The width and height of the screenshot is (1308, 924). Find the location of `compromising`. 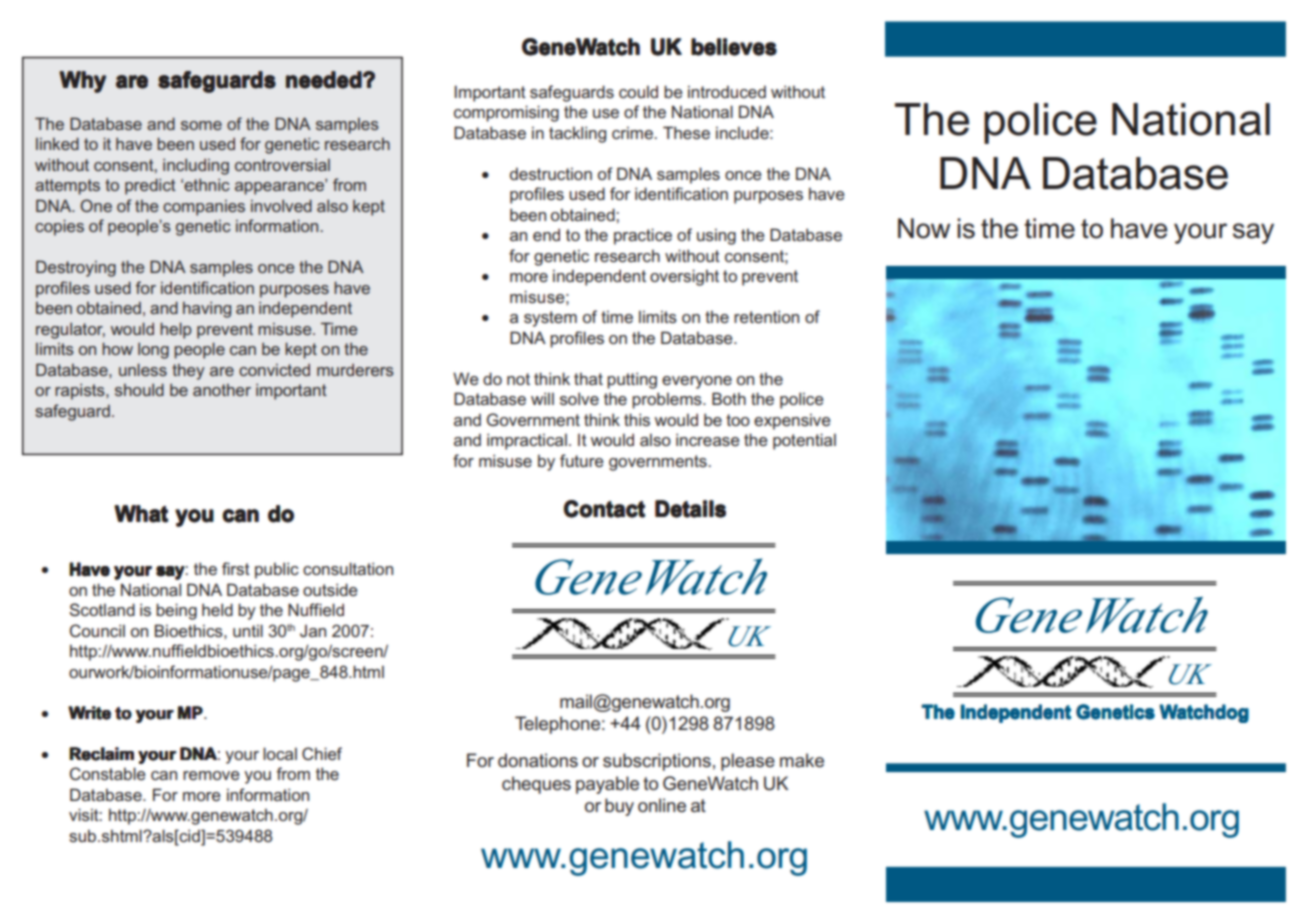

compromising is located at coordinates (506, 113).
